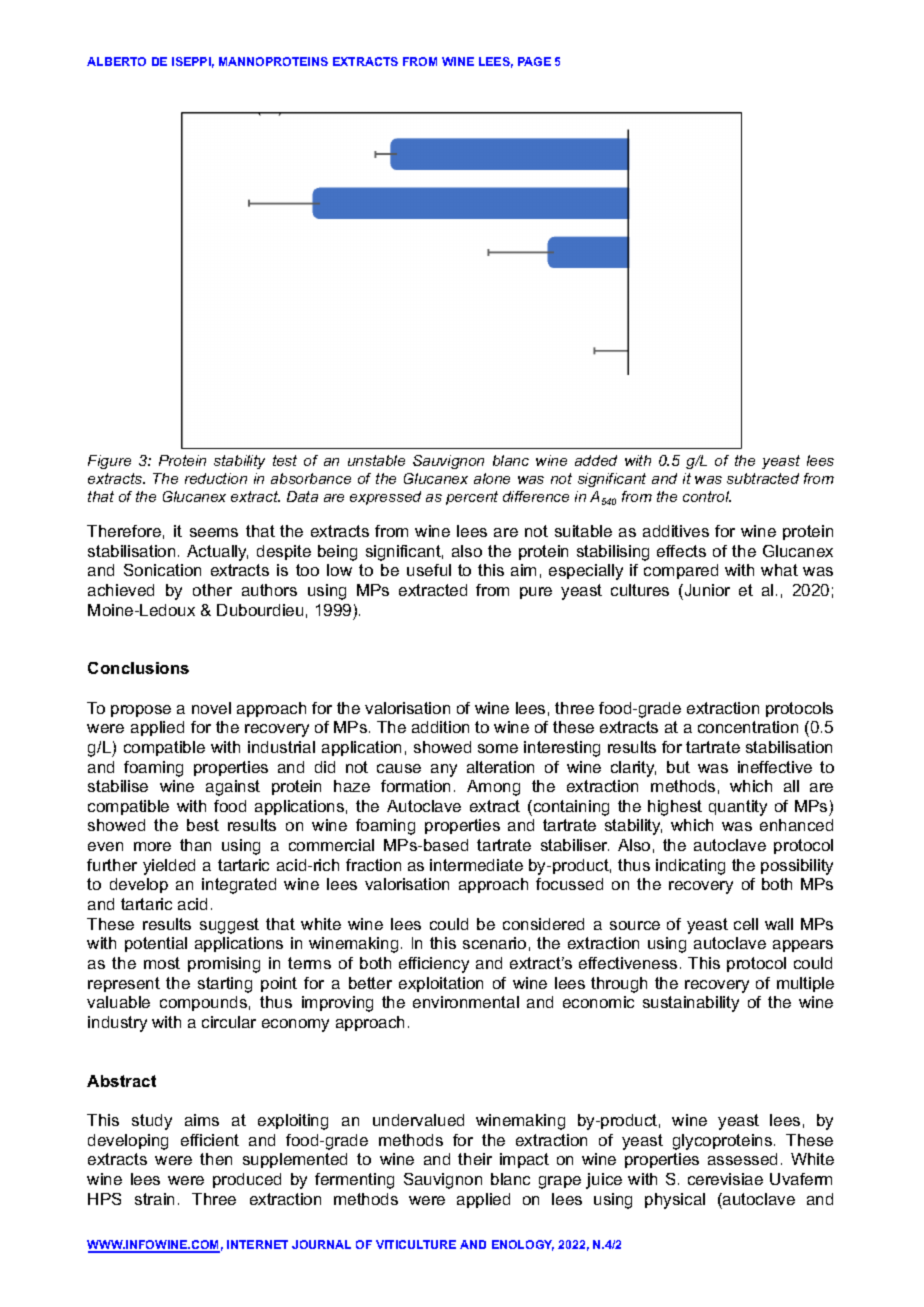  Describe the element at coordinates (116, 61) in the screenshot. I see `ALBERTO` at that location.
